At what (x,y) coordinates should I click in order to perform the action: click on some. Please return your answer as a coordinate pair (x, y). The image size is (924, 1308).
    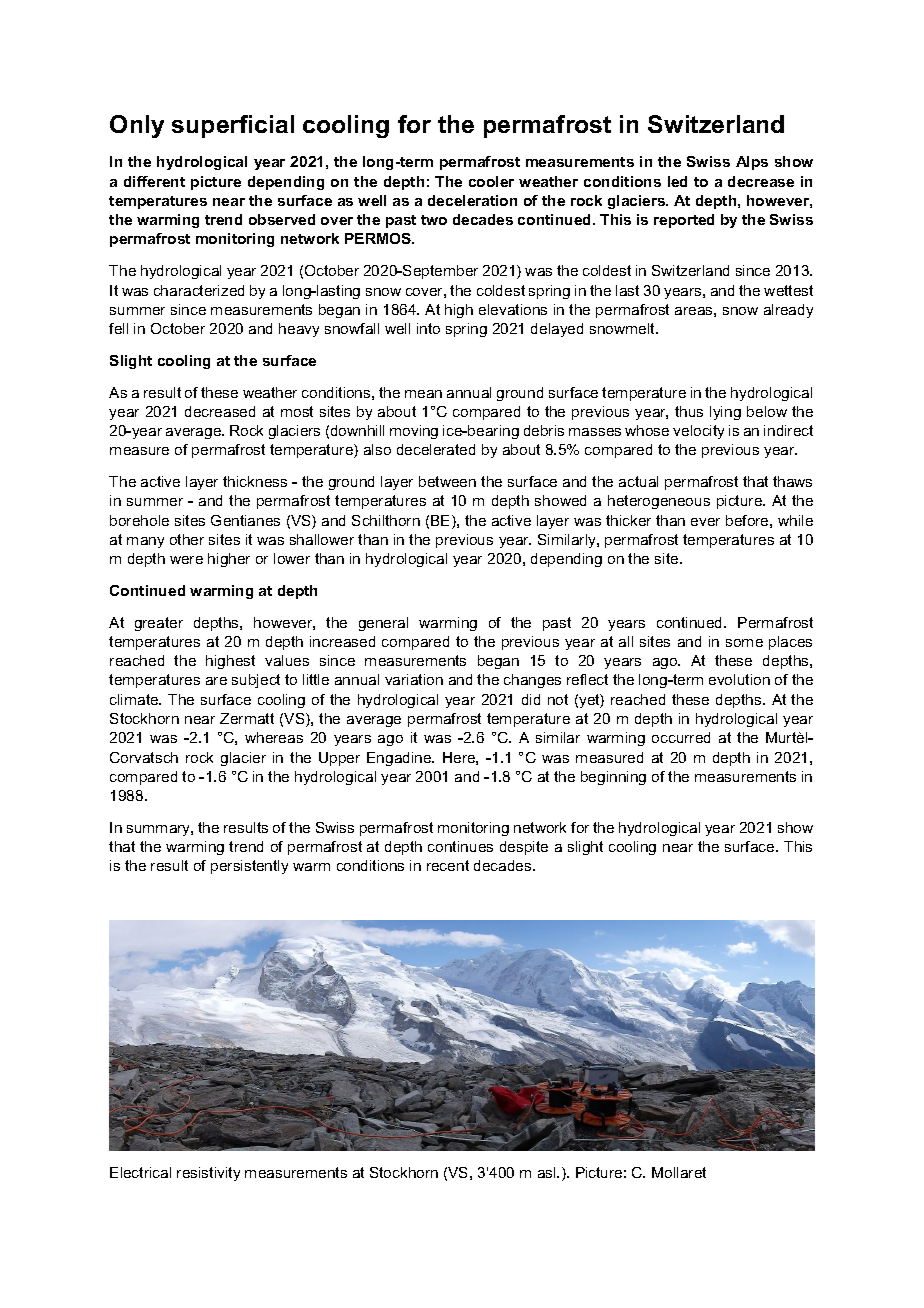
    Looking at the image, I should click on (744, 643).
